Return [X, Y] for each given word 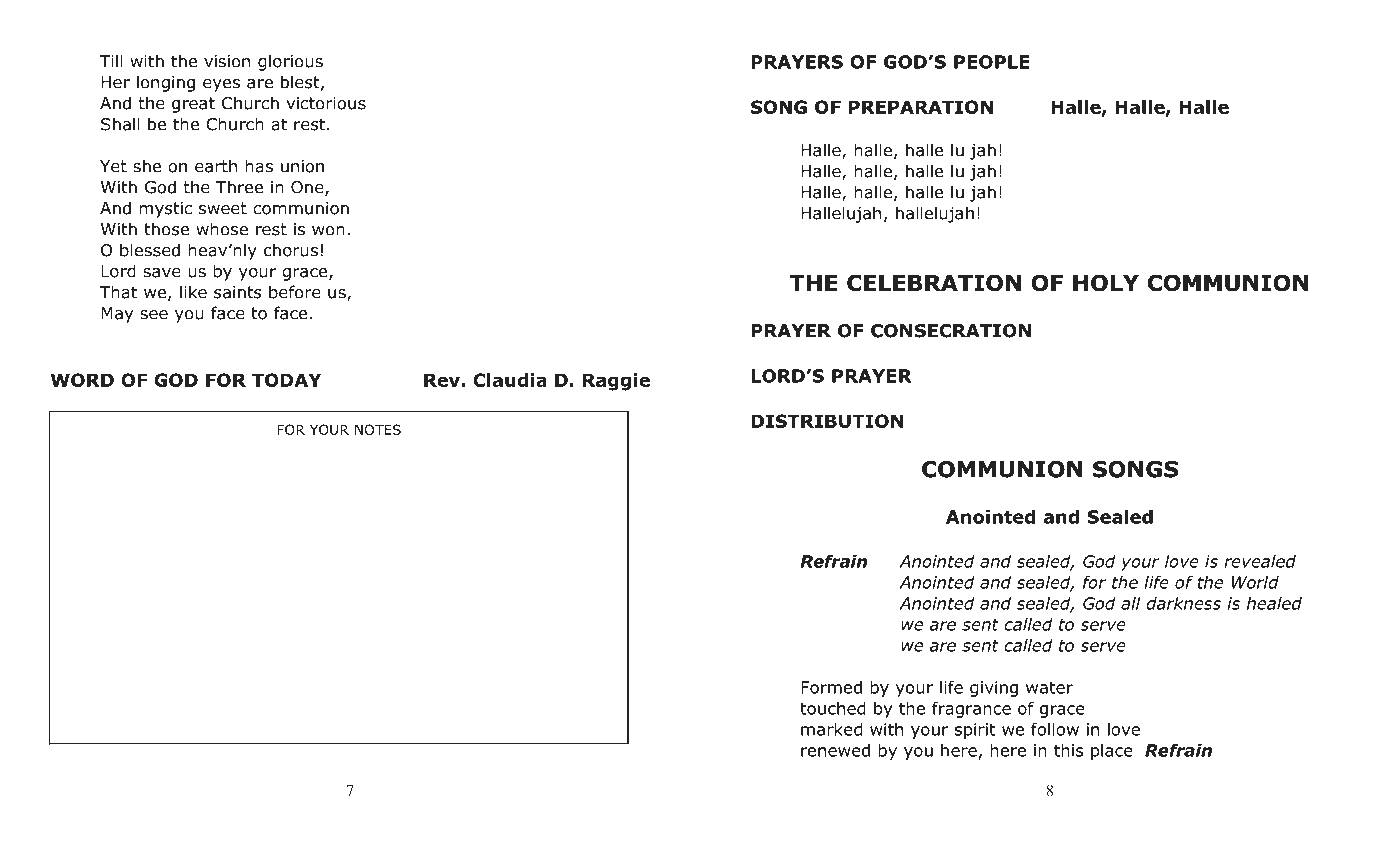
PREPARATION [921, 107]
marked [831, 729]
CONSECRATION [951, 331]
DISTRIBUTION [827, 421]
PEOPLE [992, 62]
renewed [835, 750]
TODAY [286, 380]
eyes [221, 85]
